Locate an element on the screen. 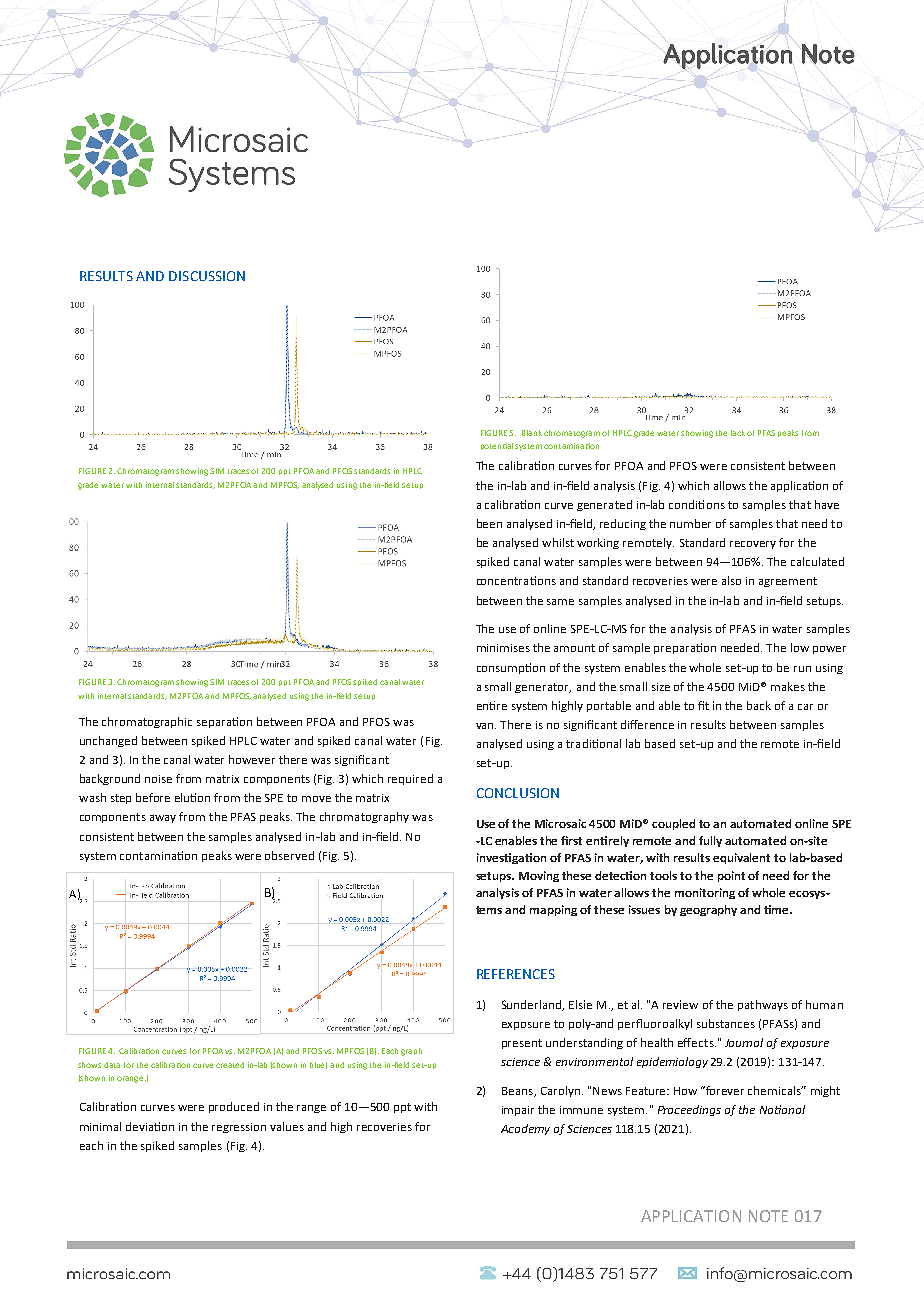  noise is located at coordinates (158, 779).
